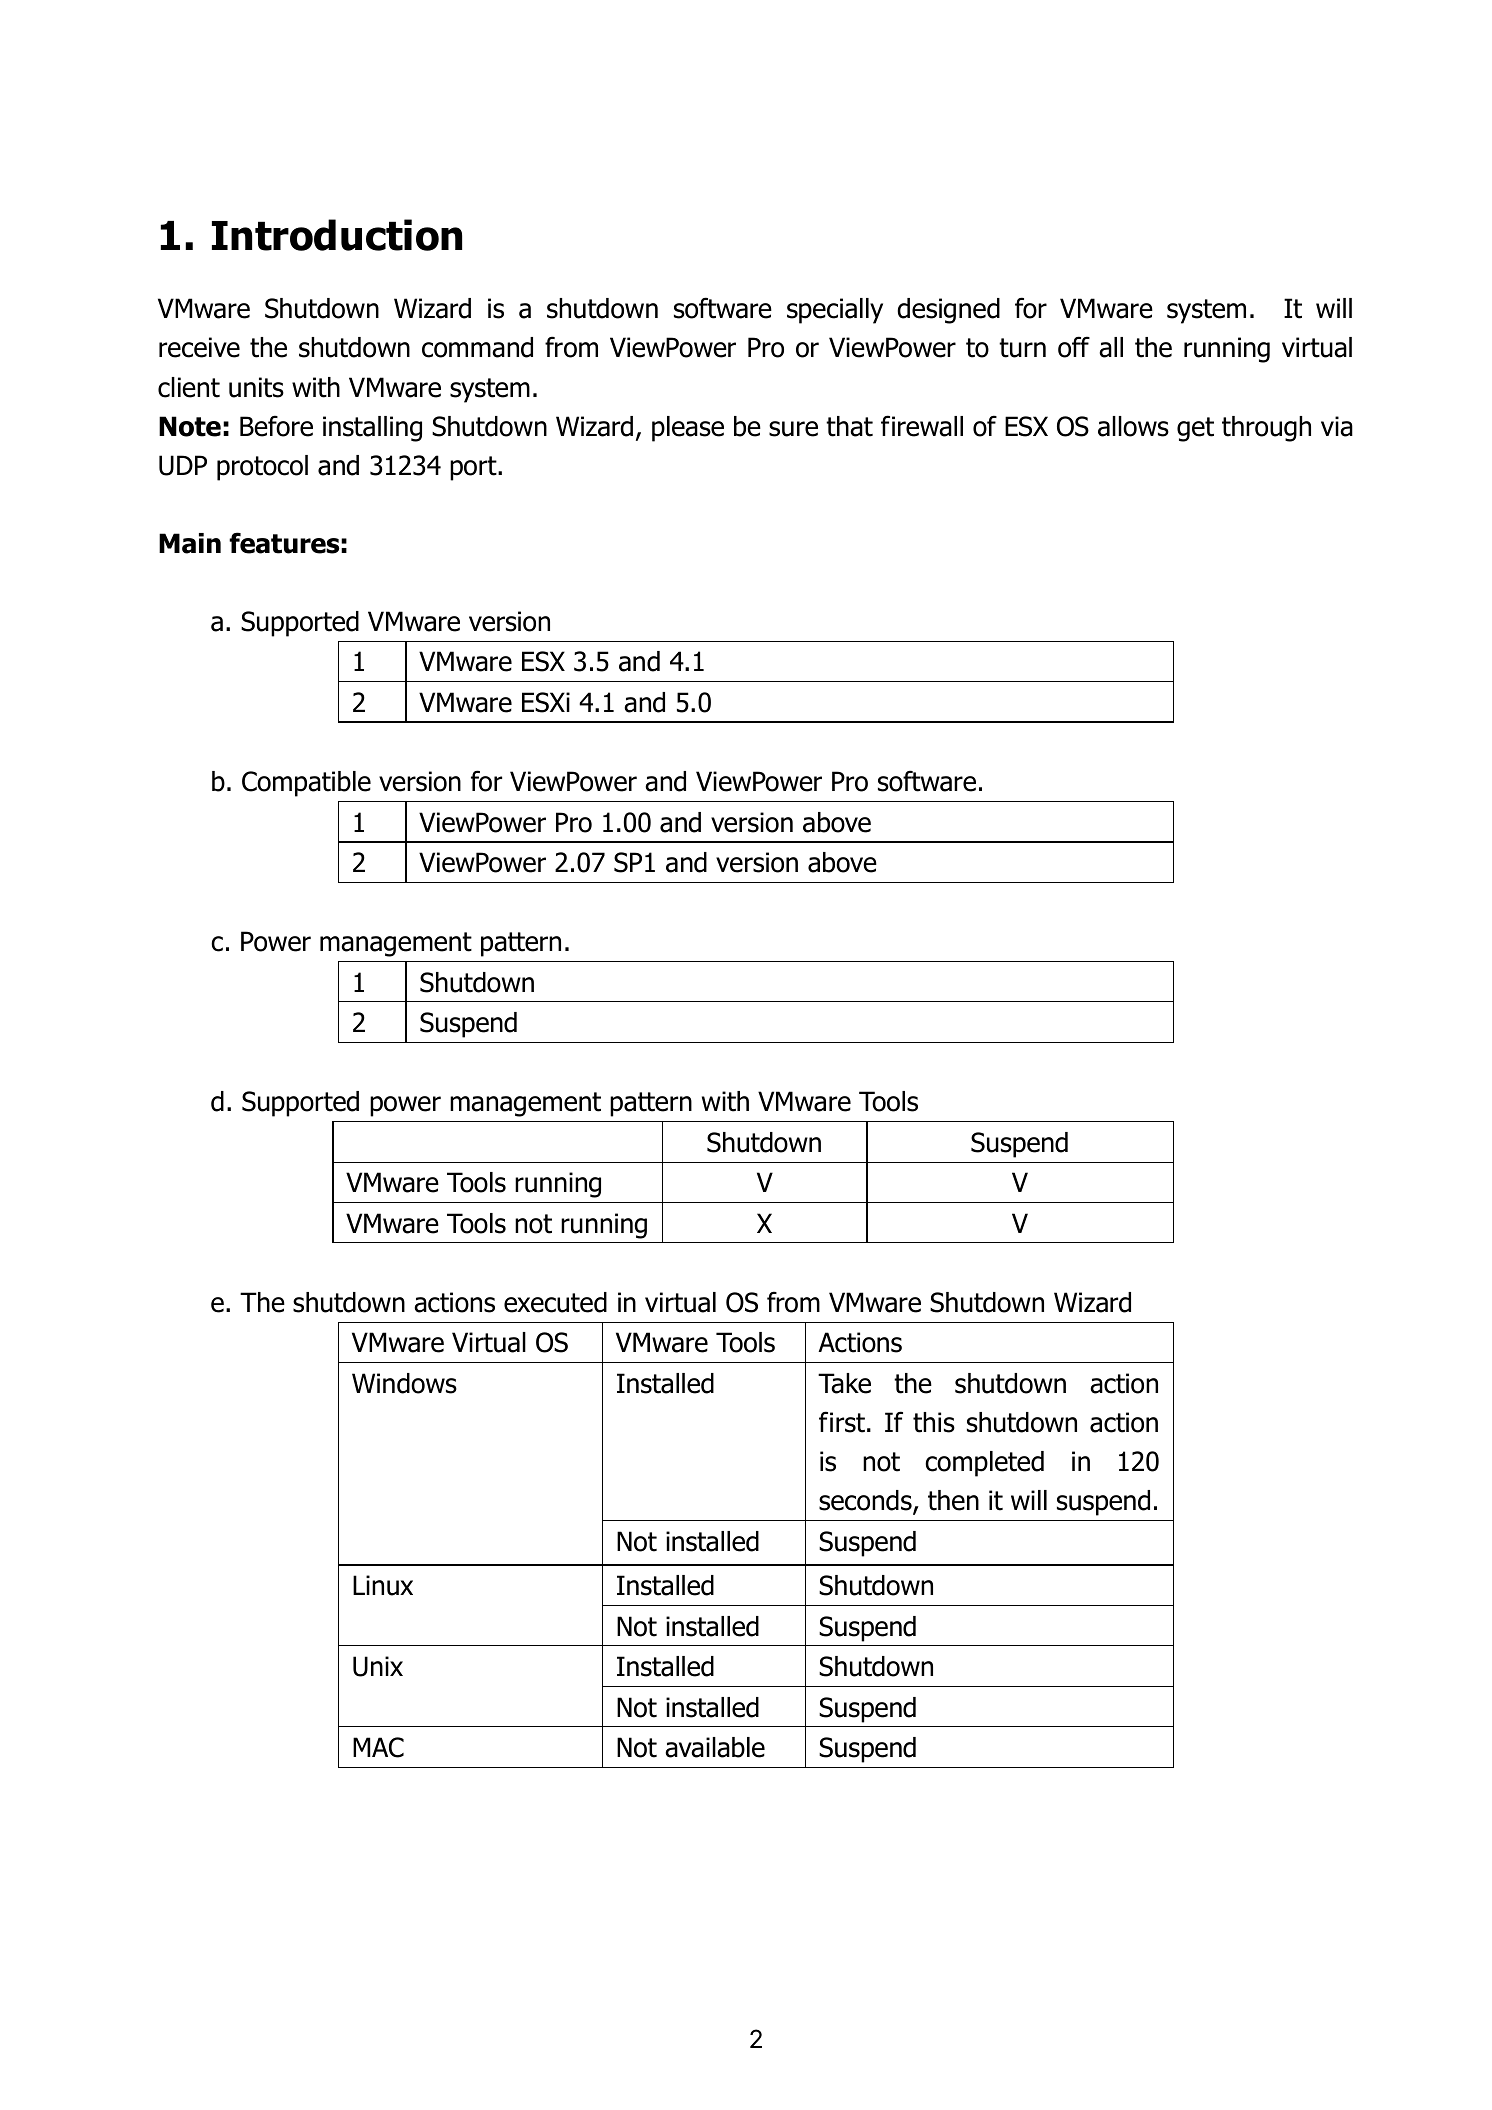 This document has height=2110, width=1492. Describe the element at coordinates (337, 235) in the document. I see `Introduction` at that location.
